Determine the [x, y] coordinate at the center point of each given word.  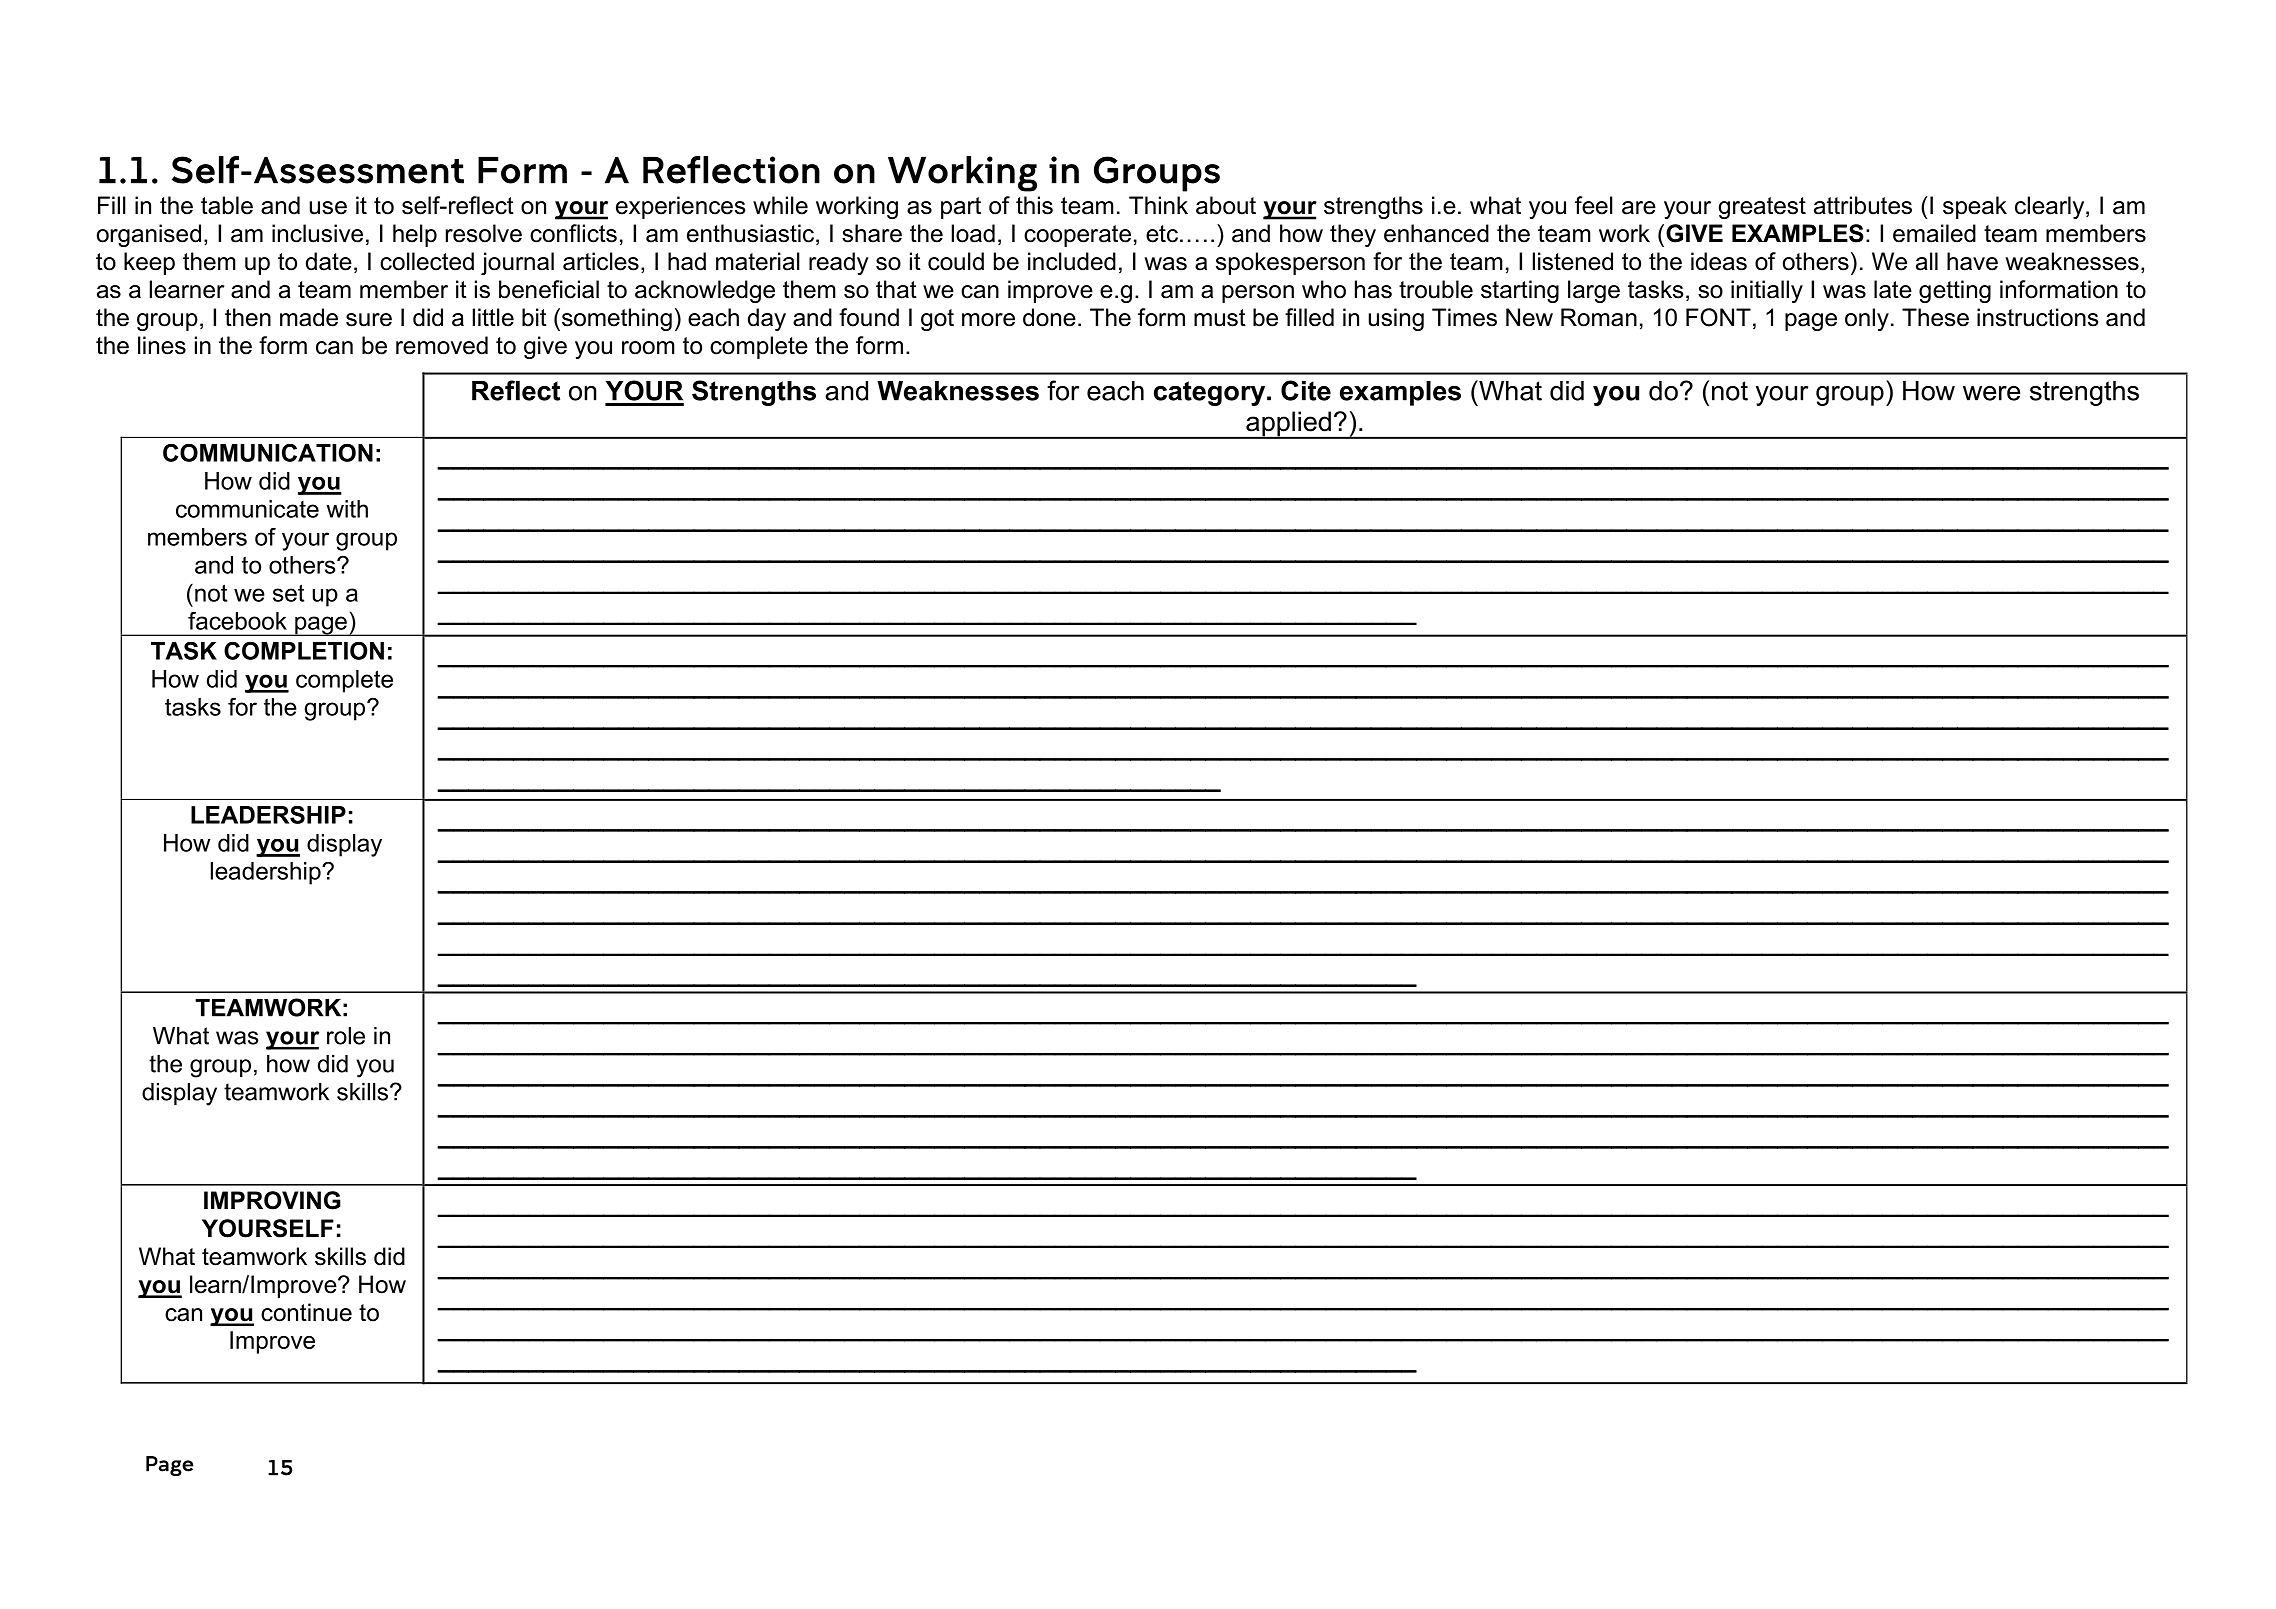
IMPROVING [272, 1200]
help [415, 235]
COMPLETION [304, 650]
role [346, 1036]
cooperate [1077, 236]
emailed [1934, 233]
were [1991, 393]
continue [306, 1312]
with [347, 509]
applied [1288, 425]
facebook [237, 621]
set [288, 593]
